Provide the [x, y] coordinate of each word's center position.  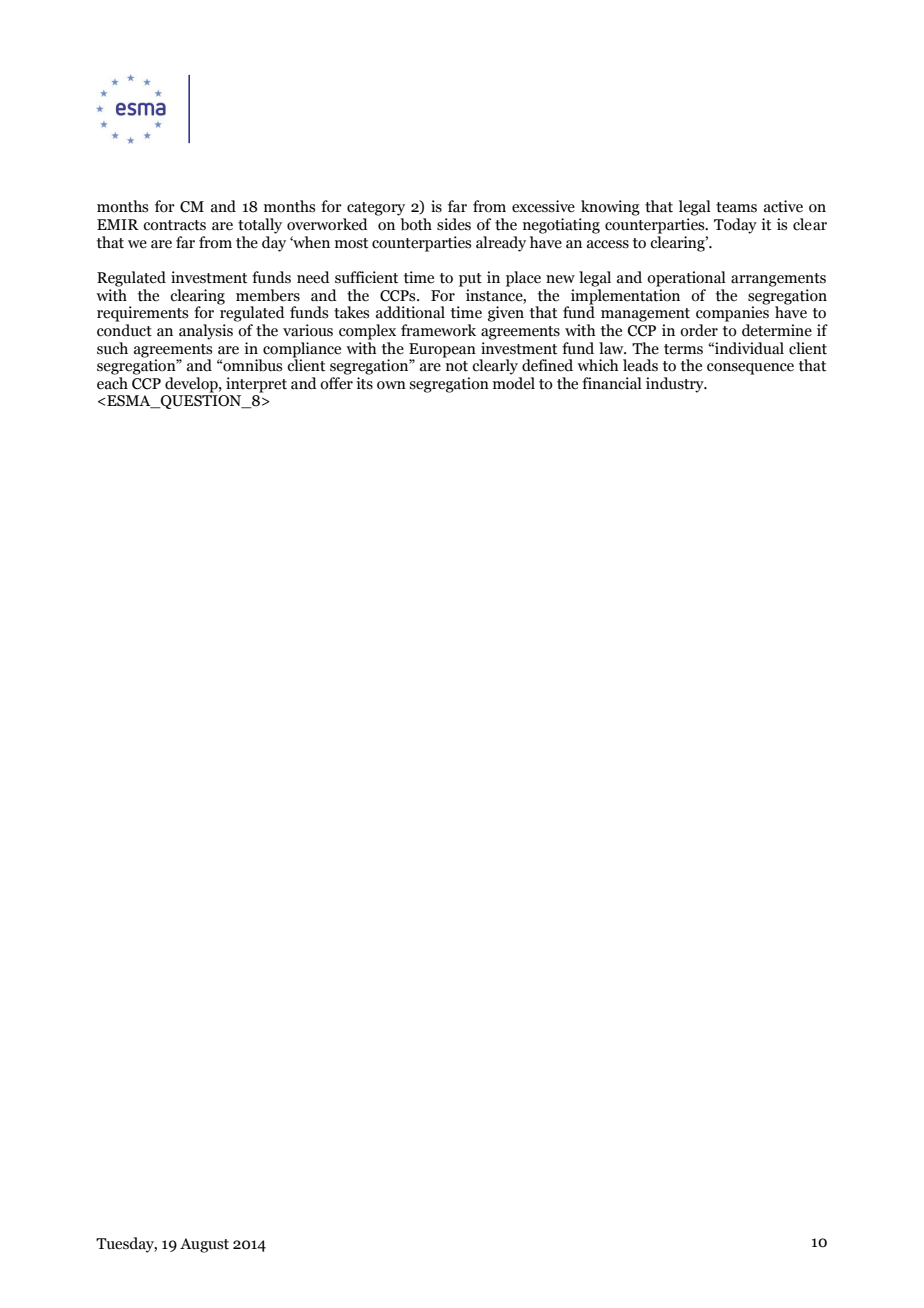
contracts [174, 225]
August [204, 1245]
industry [676, 385]
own [391, 385]
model [514, 383]
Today [735, 226]
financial [612, 383]
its [364, 383]
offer [336, 383]
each [112, 383]
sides [454, 224]
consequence [750, 369]
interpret [256, 385]
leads [640, 365]
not [457, 366]
